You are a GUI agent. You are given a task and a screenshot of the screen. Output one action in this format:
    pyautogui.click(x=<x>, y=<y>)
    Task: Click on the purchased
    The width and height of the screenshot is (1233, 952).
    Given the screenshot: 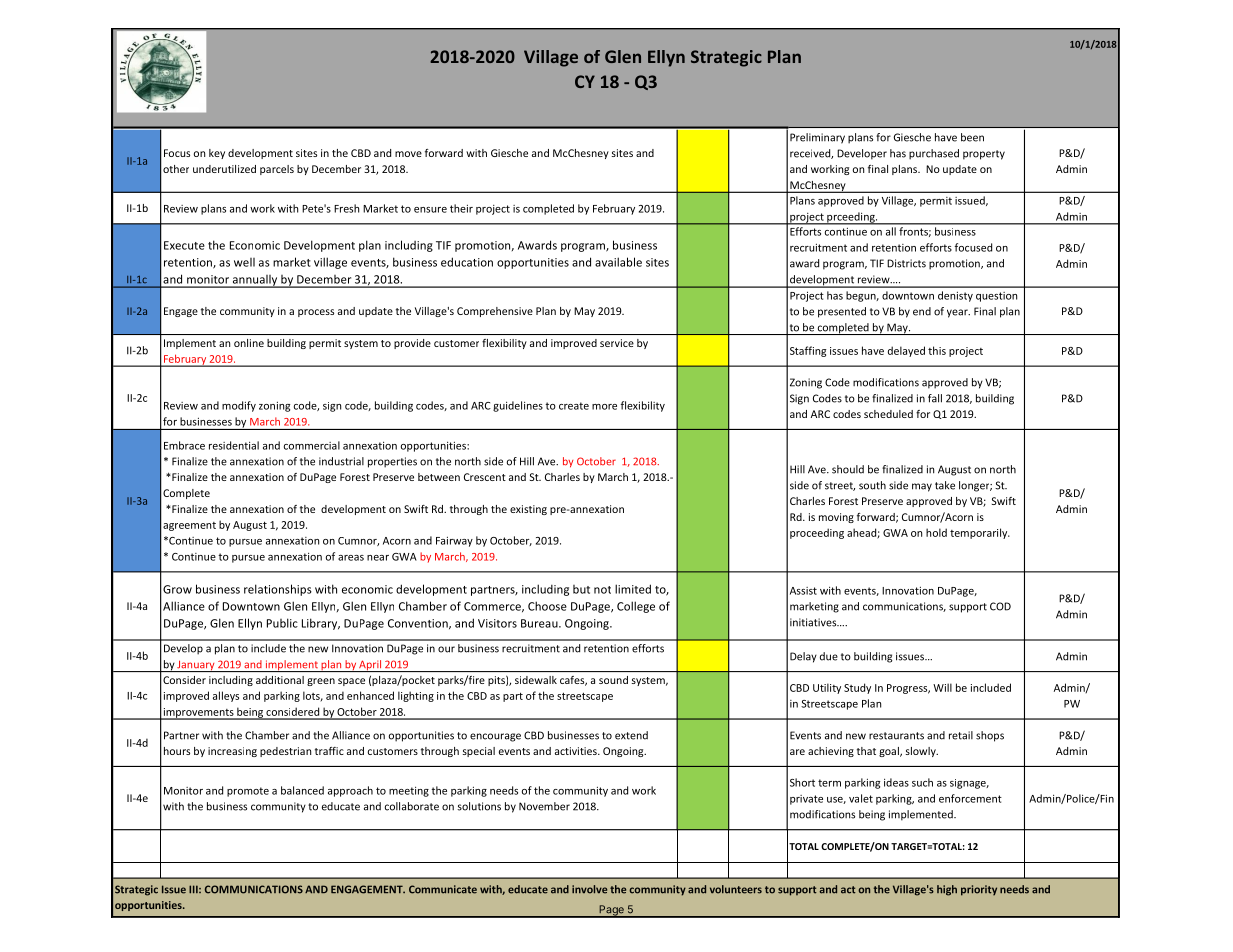 What is the action you would take?
    pyautogui.click(x=934, y=154)
